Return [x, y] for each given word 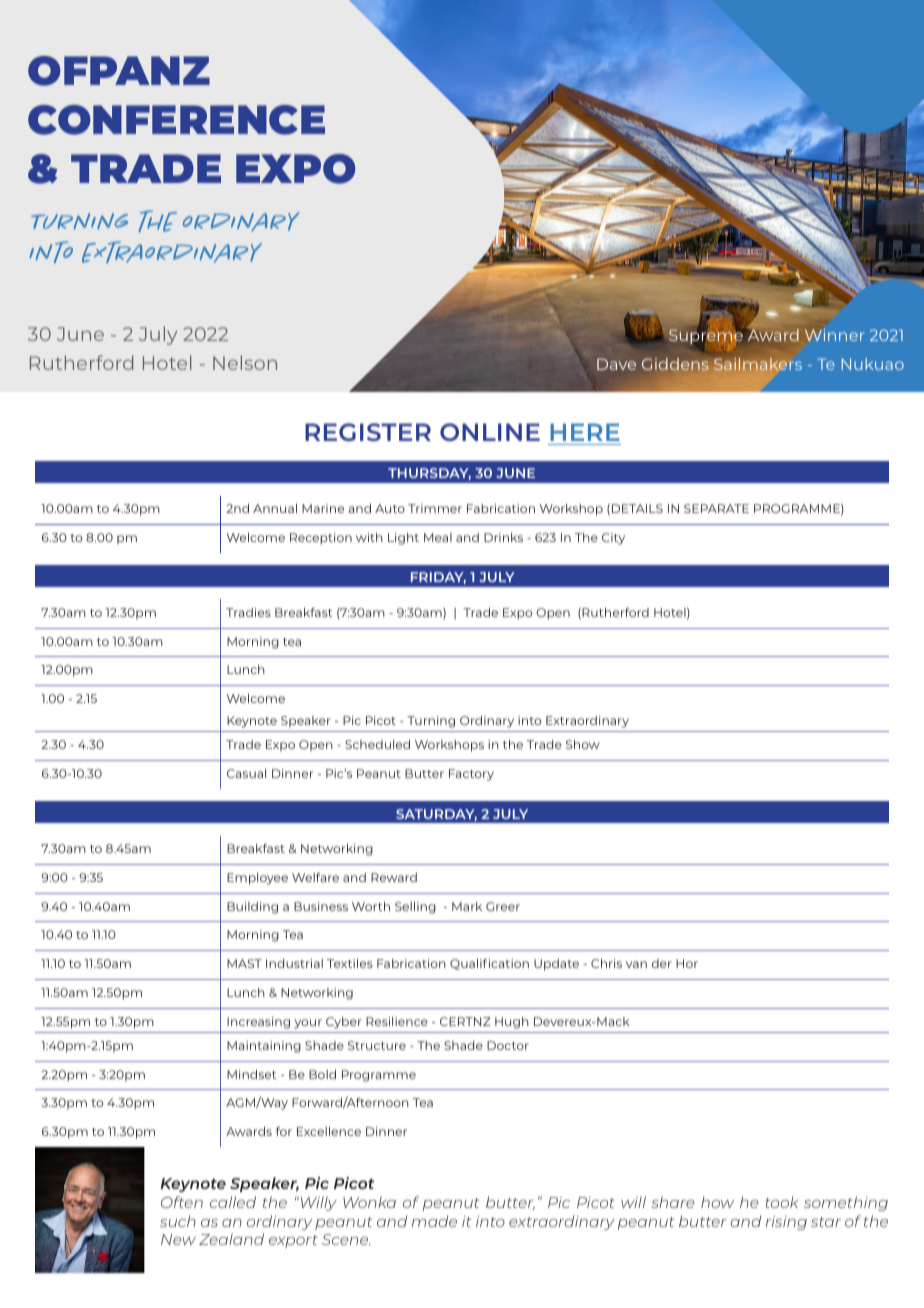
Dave [616, 364]
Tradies [248, 612]
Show [583, 744]
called [233, 1202]
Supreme [707, 337]
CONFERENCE [176, 120]
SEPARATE [716, 508]
